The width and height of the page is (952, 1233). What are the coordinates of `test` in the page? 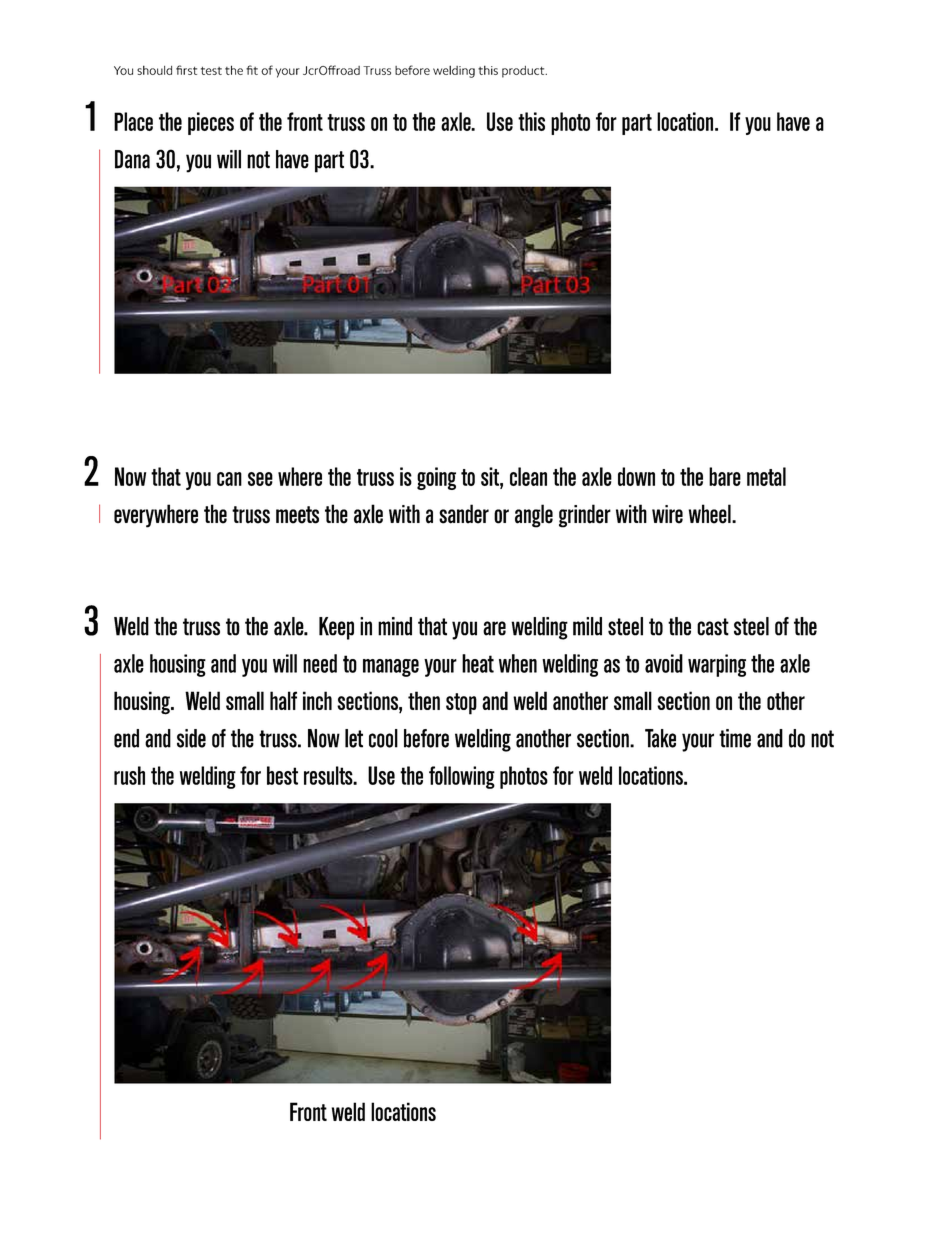 It's located at (211, 71).
